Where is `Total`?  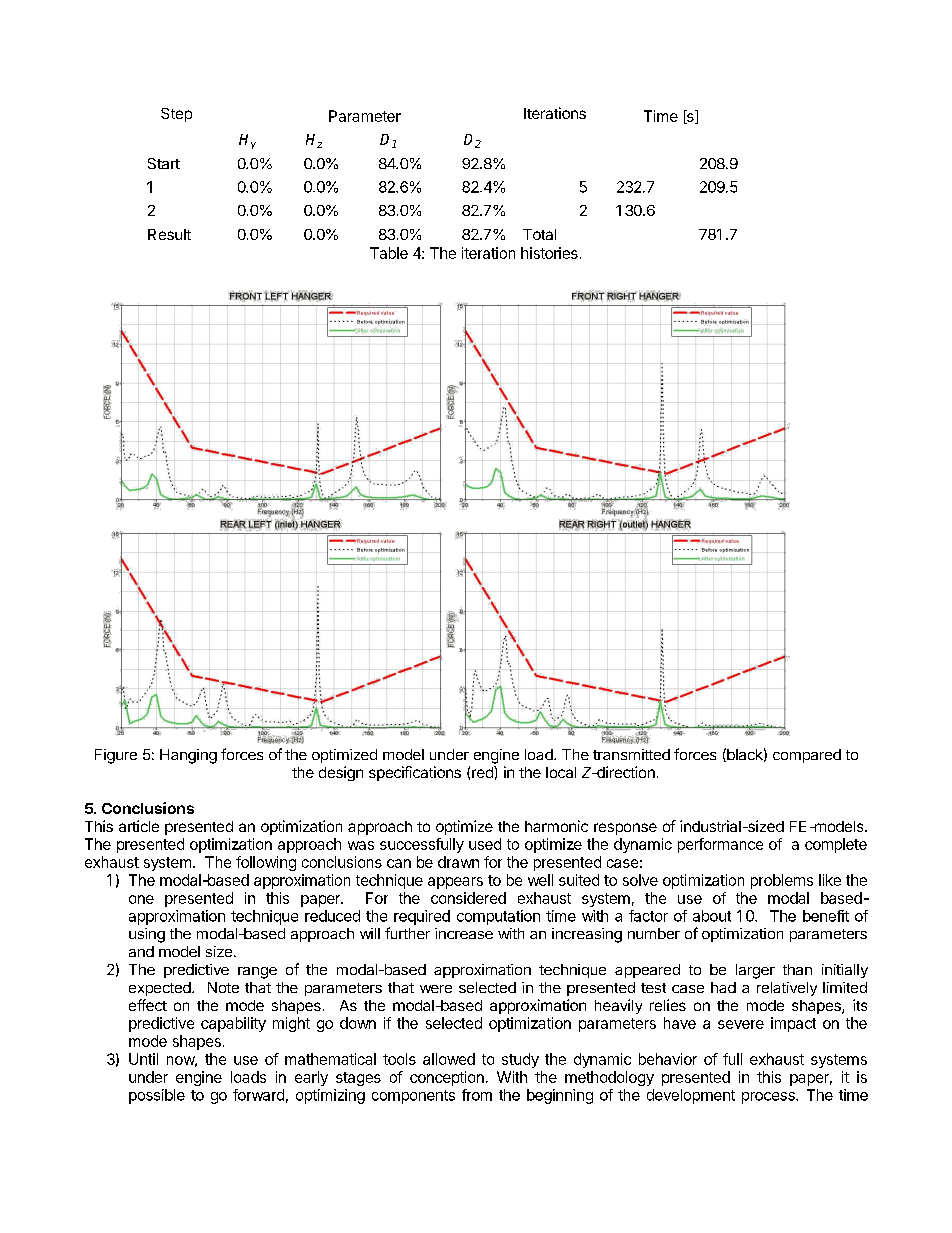
Total is located at coordinates (539, 234).
